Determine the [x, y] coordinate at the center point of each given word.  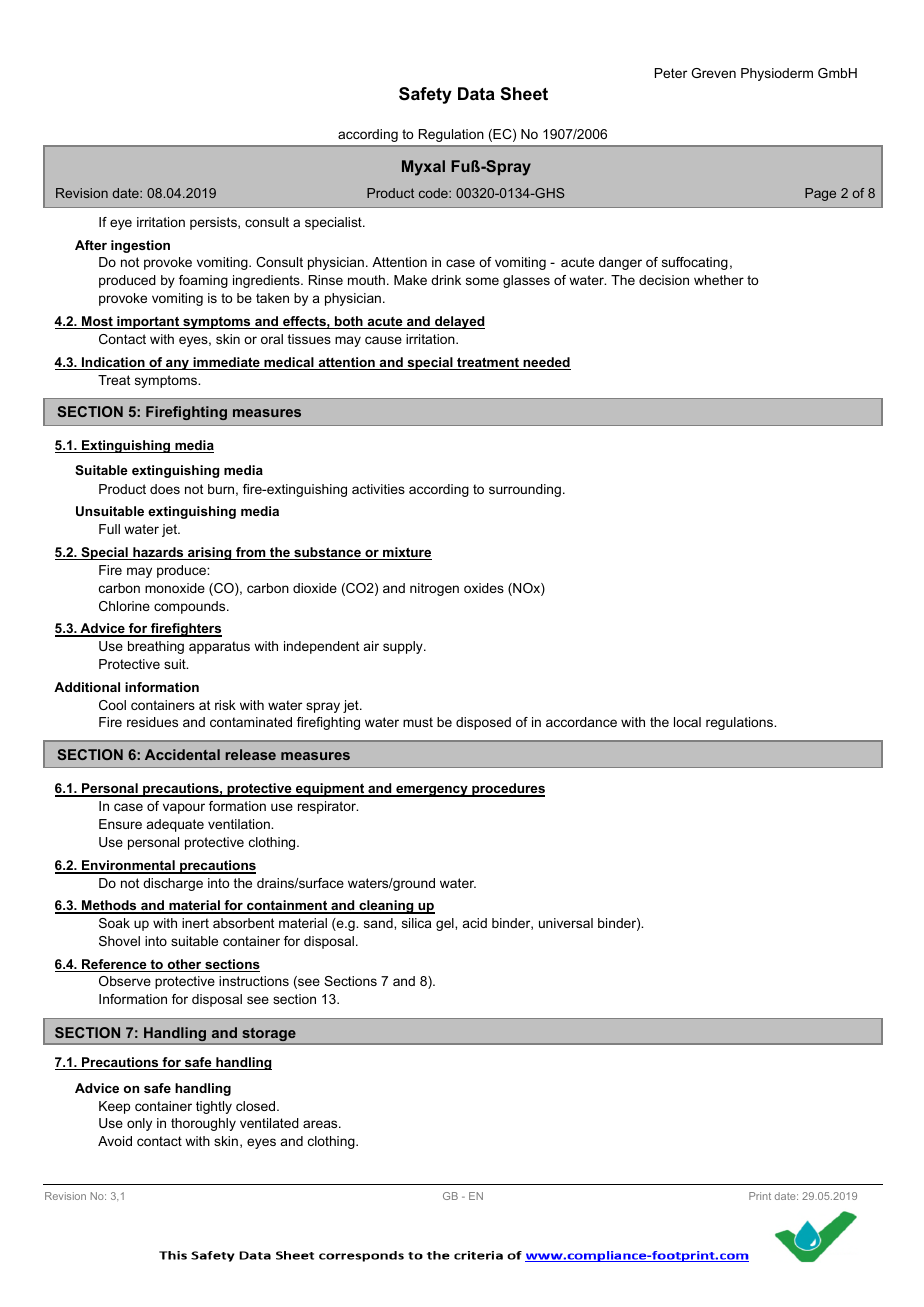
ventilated [269, 1123]
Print [760, 1196]
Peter [671, 73]
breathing [156, 647]
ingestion [140, 246]
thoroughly [203, 1124]
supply [404, 647]
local [687, 722]
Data [476, 93]
